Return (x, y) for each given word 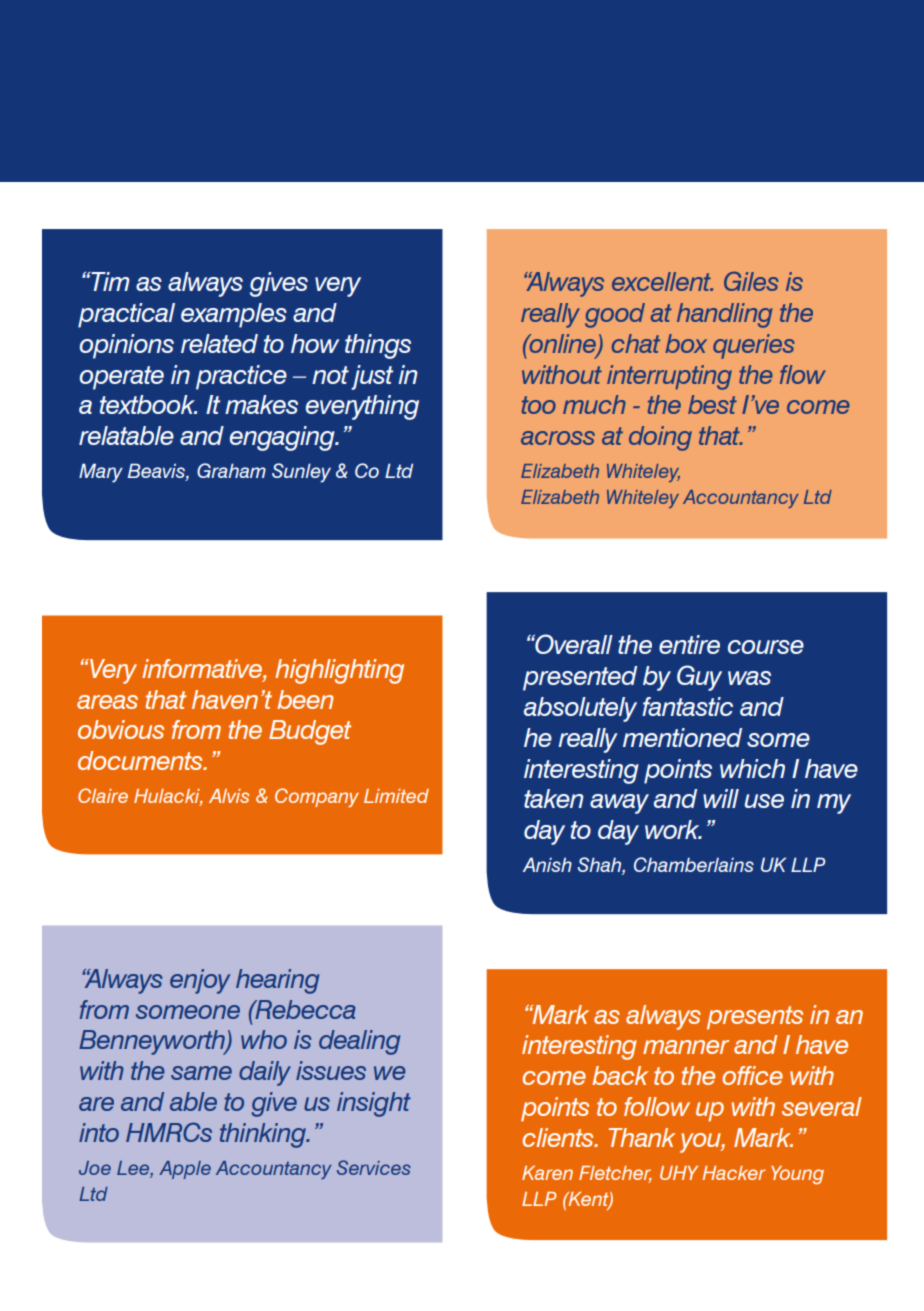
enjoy (200, 981)
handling (725, 315)
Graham (231, 470)
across (558, 438)
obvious (121, 729)
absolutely (580, 709)
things (378, 346)
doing (660, 438)
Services (374, 1167)
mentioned (682, 737)
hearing (277, 981)
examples (234, 315)
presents (755, 1018)
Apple (185, 1170)
